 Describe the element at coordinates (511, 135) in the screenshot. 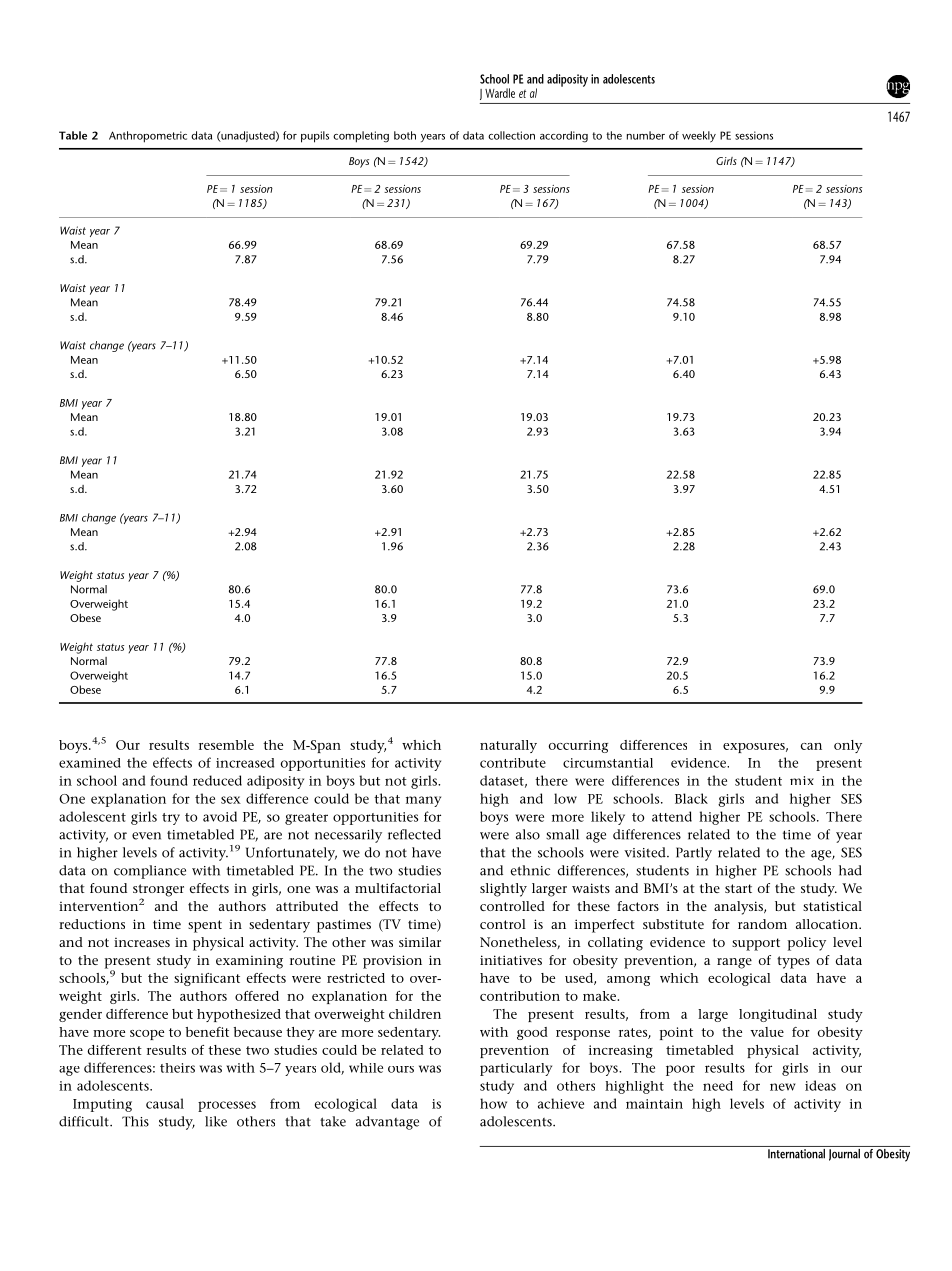

I see `collection` at that location.
